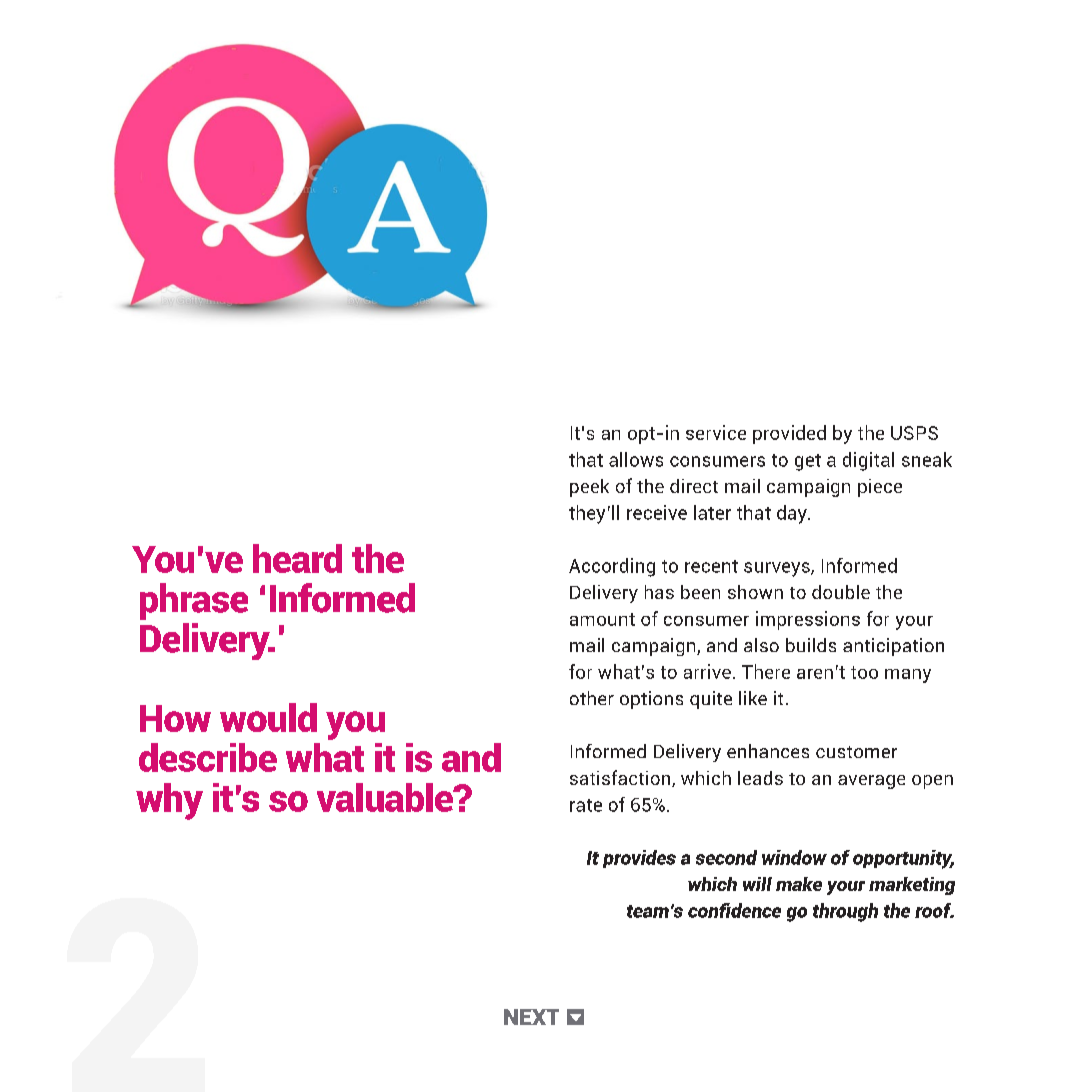 The width and height of the screenshot is (1092, 1092). Describe the element at coordinates (169, 801) in the screenshot. I see `why` at that location.
